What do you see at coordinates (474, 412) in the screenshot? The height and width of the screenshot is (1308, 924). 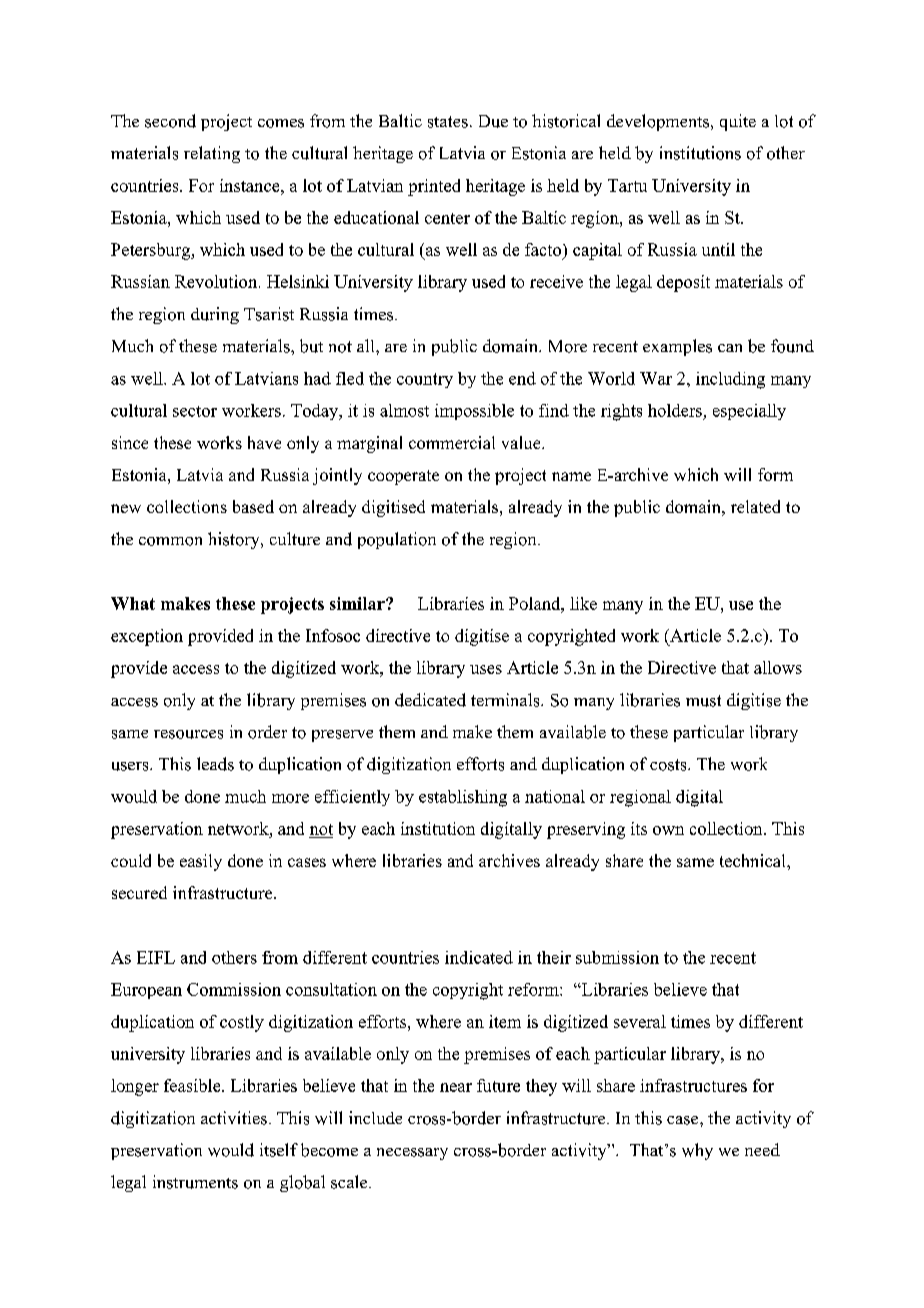 I see `impossible` at bounding box center [474, 412].
